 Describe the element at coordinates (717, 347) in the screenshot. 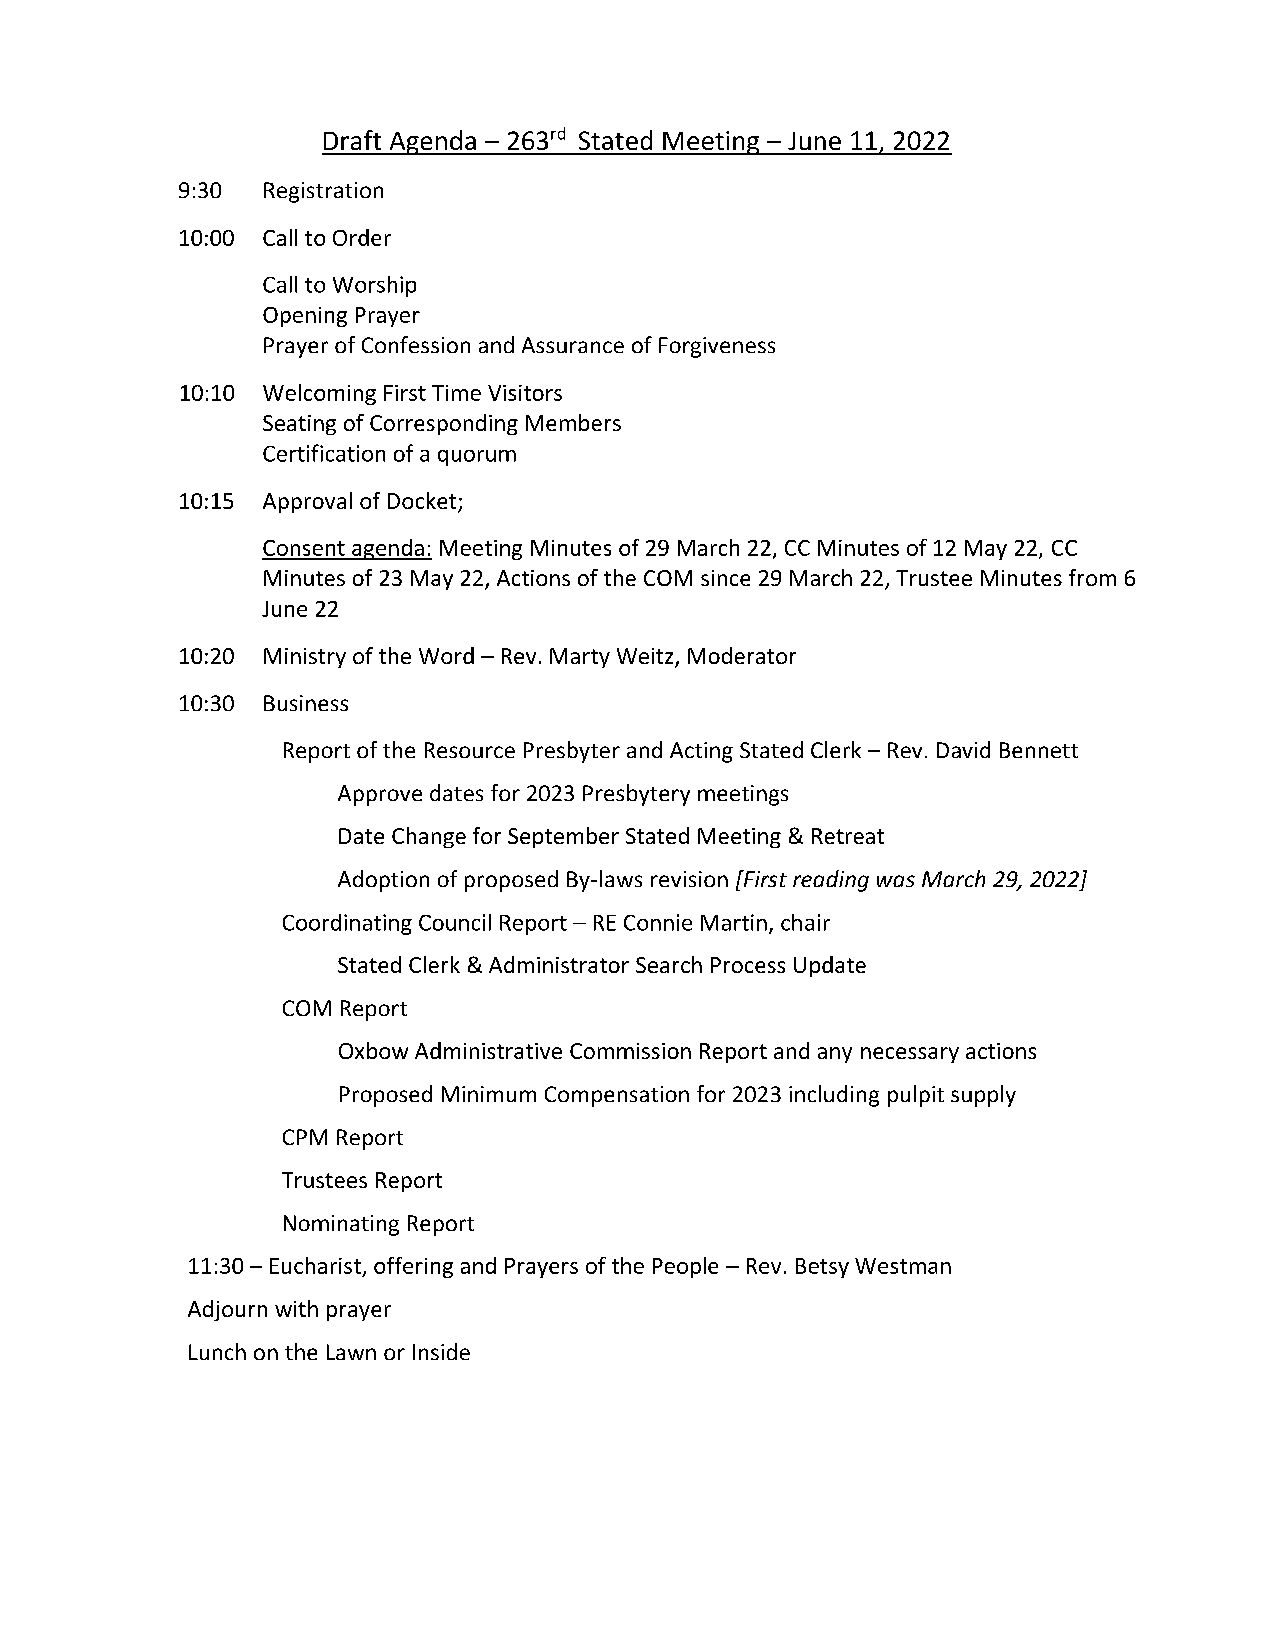

I see `Forgiveness` at that location.
